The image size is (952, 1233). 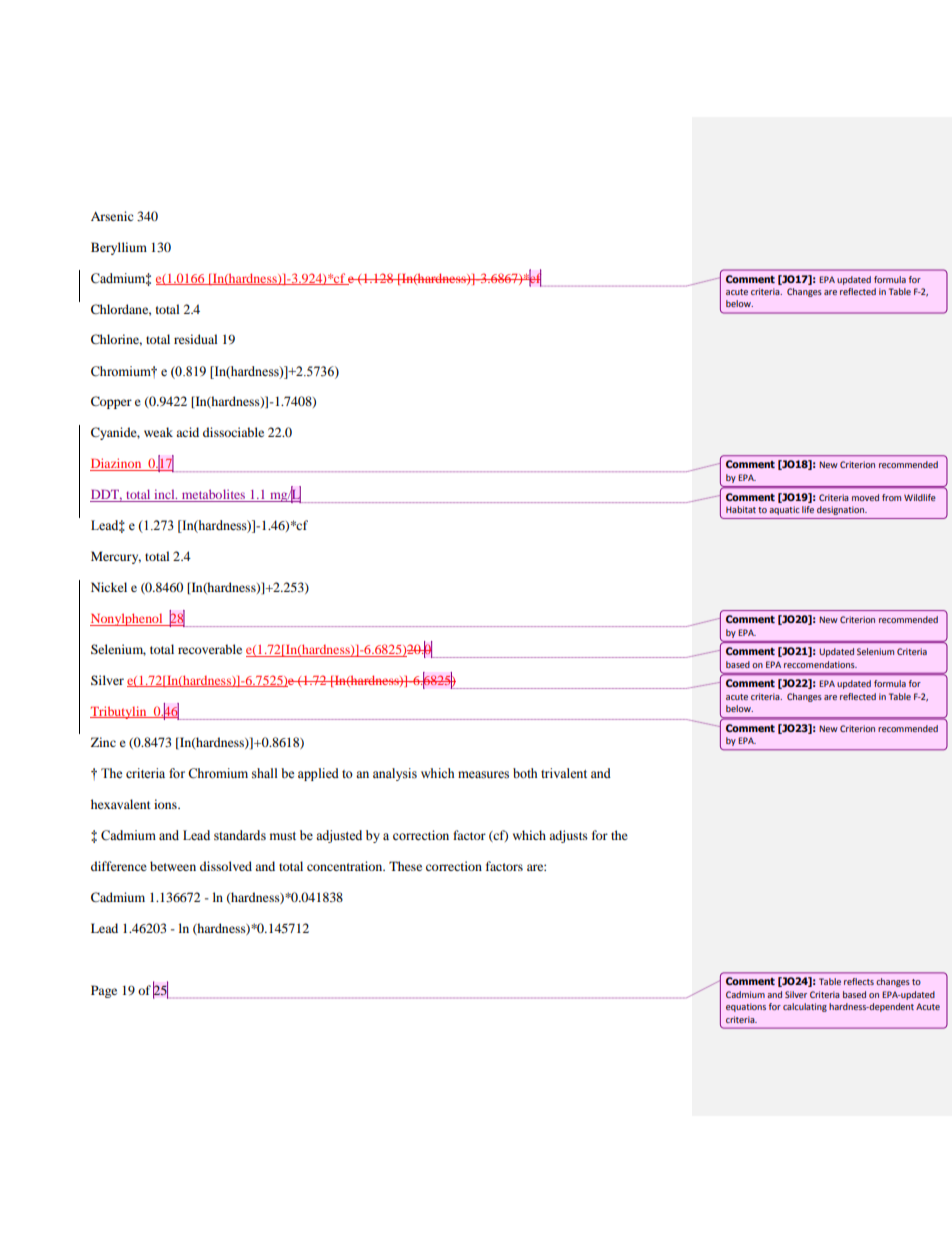 What do you see at coordinates (805, 1007) in the document?
I see `calculating` at bounding box center [805, 1007].
